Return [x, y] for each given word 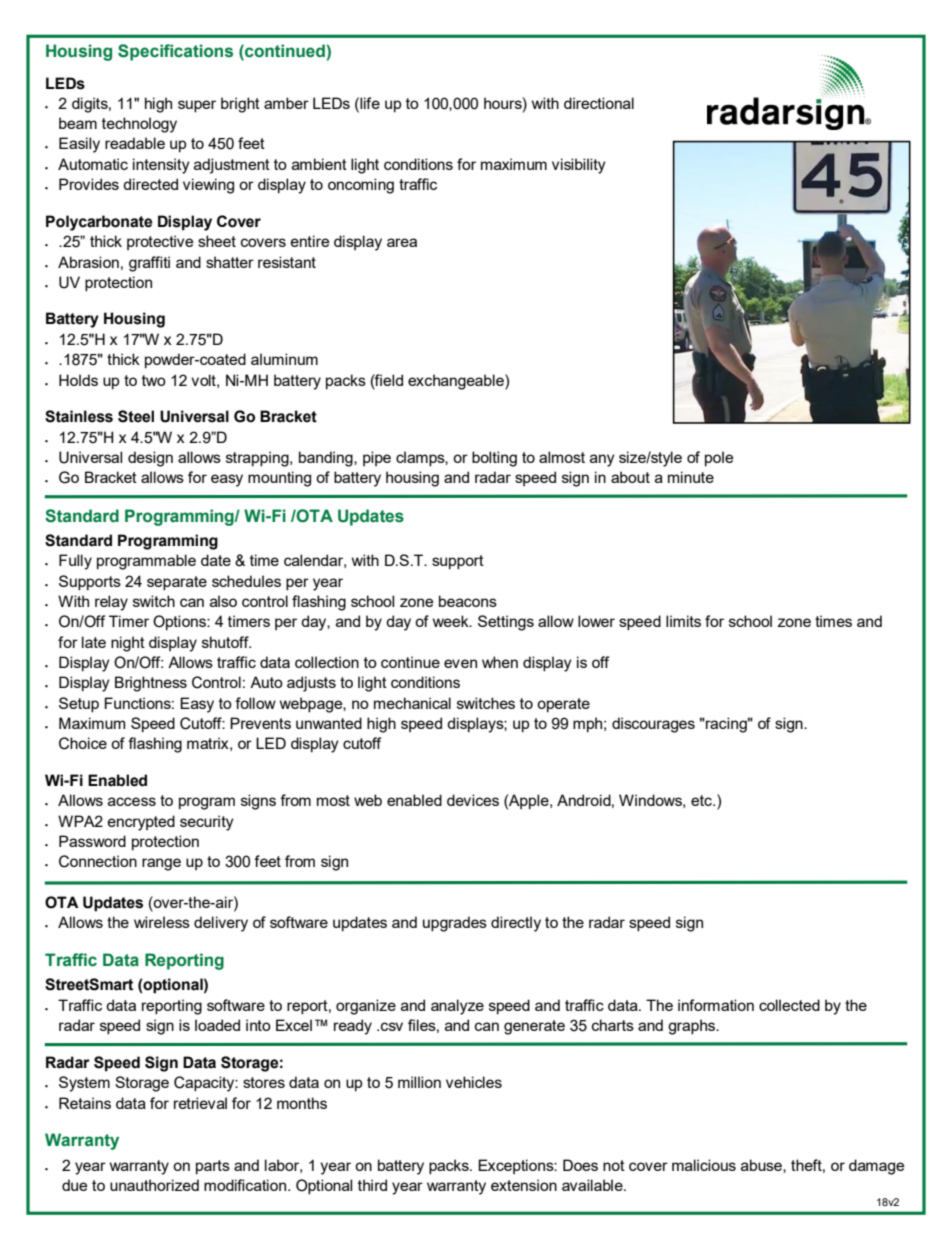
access [132, 801]
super [197, 106]
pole [719, 458]
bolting [494, 459]
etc [702, 800]
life [369, 103]
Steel [136, 416]
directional [599, 103]
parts [213, 1167]
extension [524, 1185]
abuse [762, 1166]
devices [473, 800]
